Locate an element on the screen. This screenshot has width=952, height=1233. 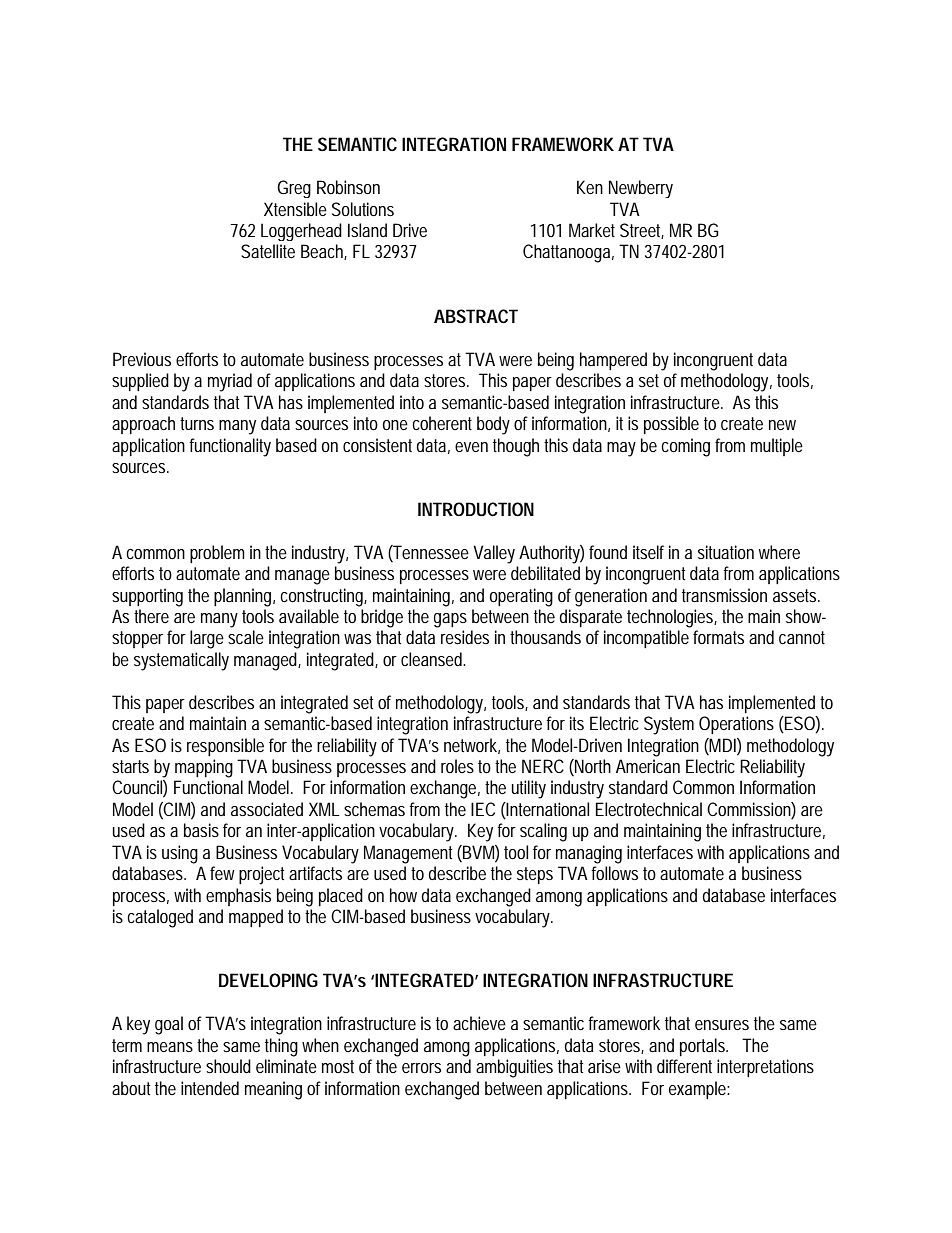
Island is located at coordinates (367, 230).
